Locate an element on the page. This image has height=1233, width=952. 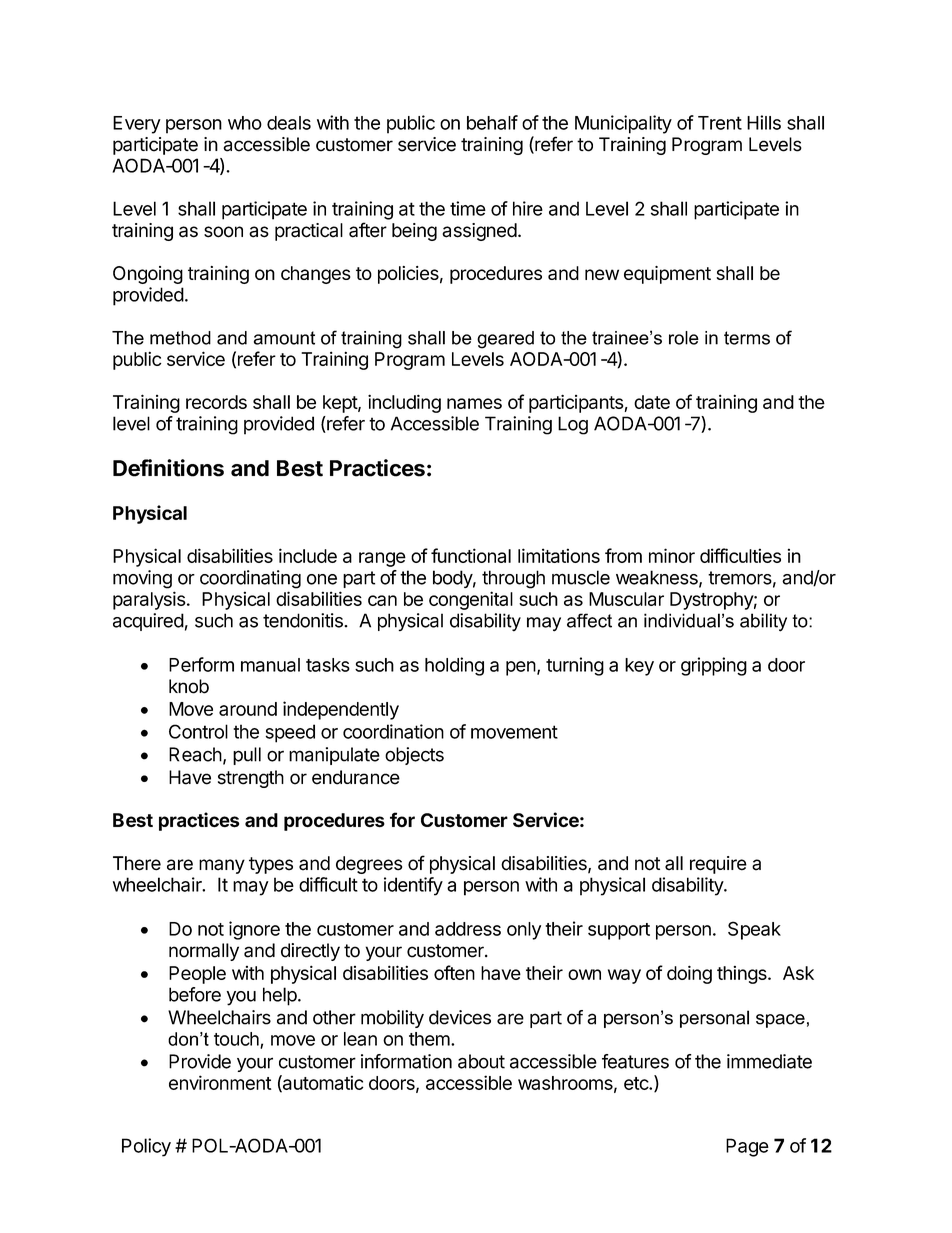
date is located at coordinates (652, 402).
